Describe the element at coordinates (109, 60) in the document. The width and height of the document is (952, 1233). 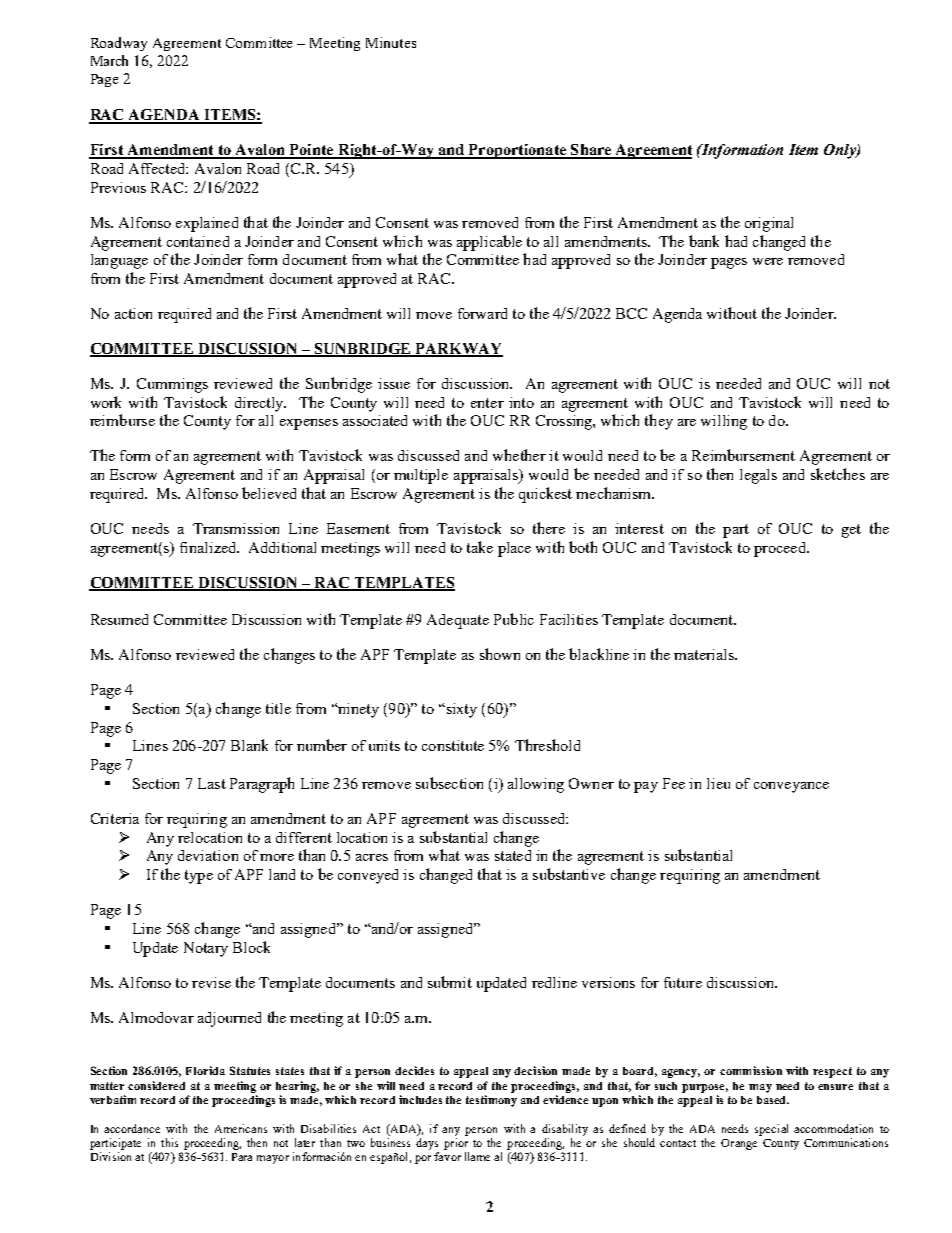
I see `March` at that location.
